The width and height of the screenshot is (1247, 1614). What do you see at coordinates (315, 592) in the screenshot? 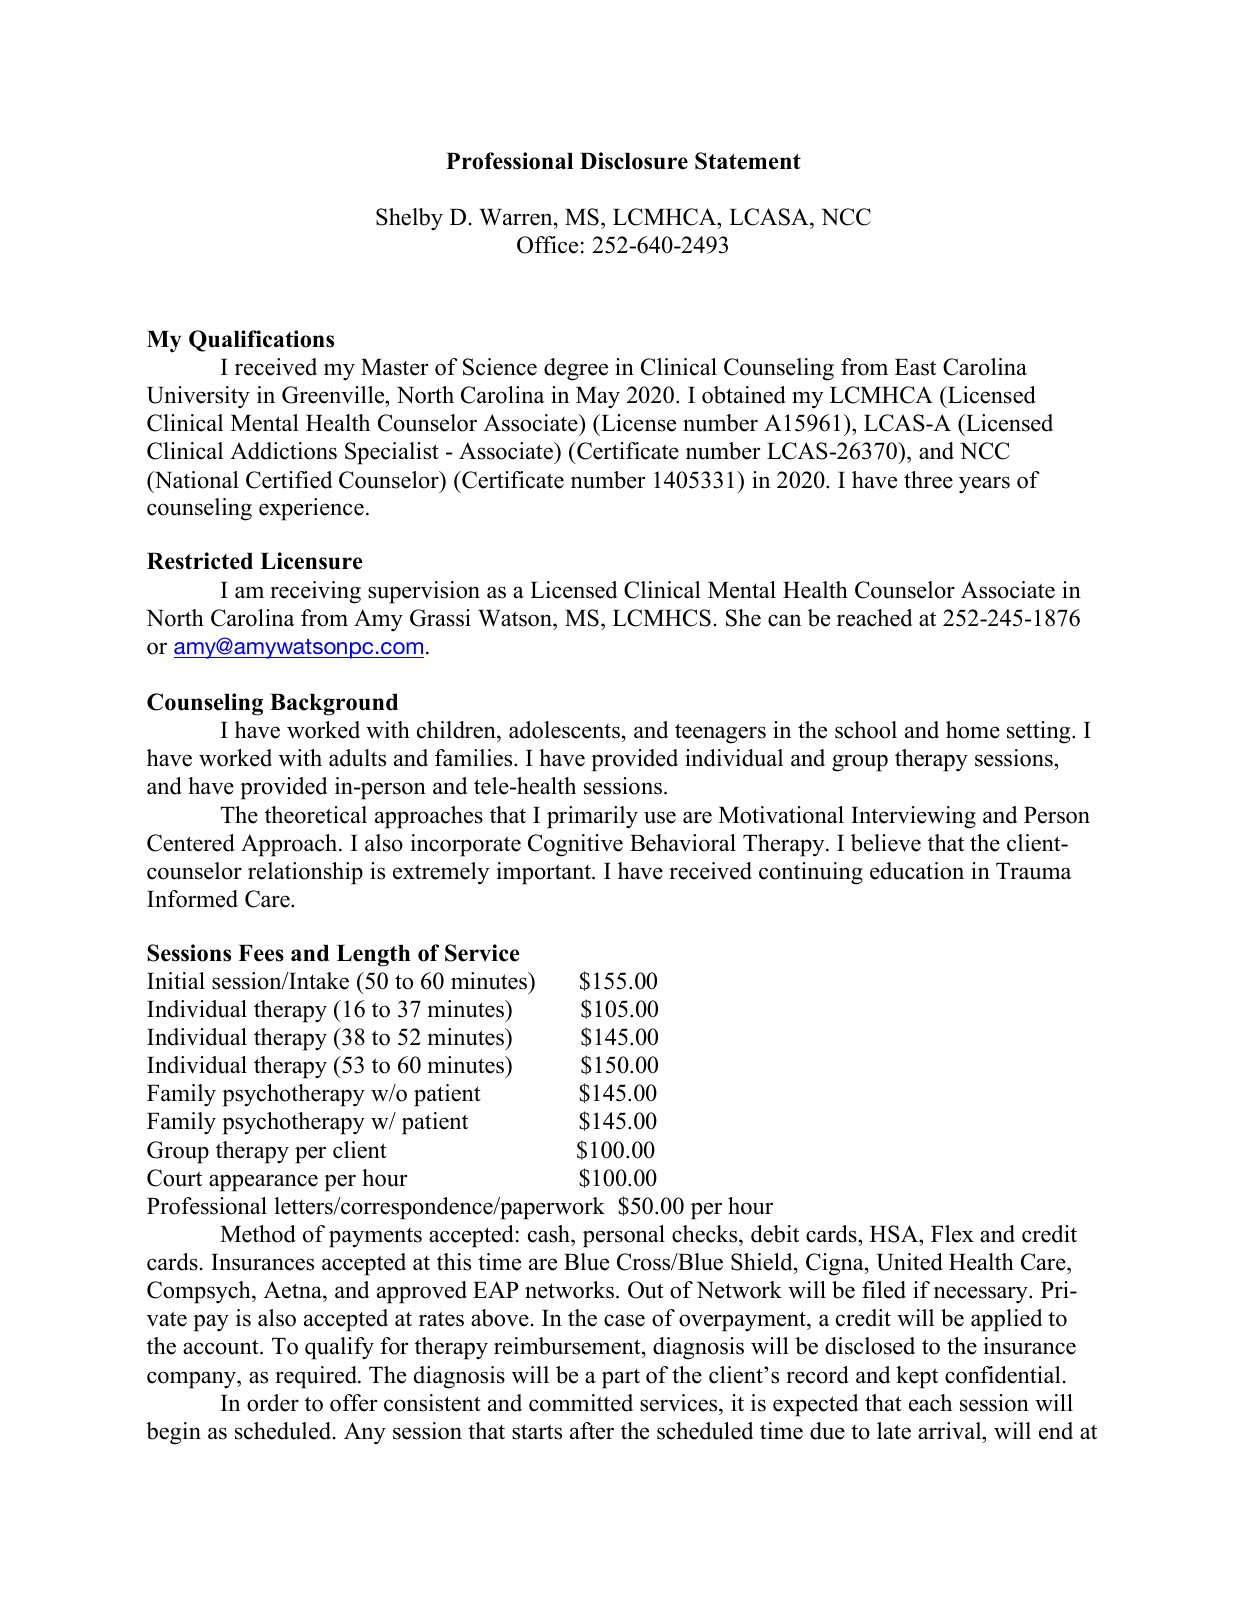
I see `receiving` at bounding box center [315, 592].
